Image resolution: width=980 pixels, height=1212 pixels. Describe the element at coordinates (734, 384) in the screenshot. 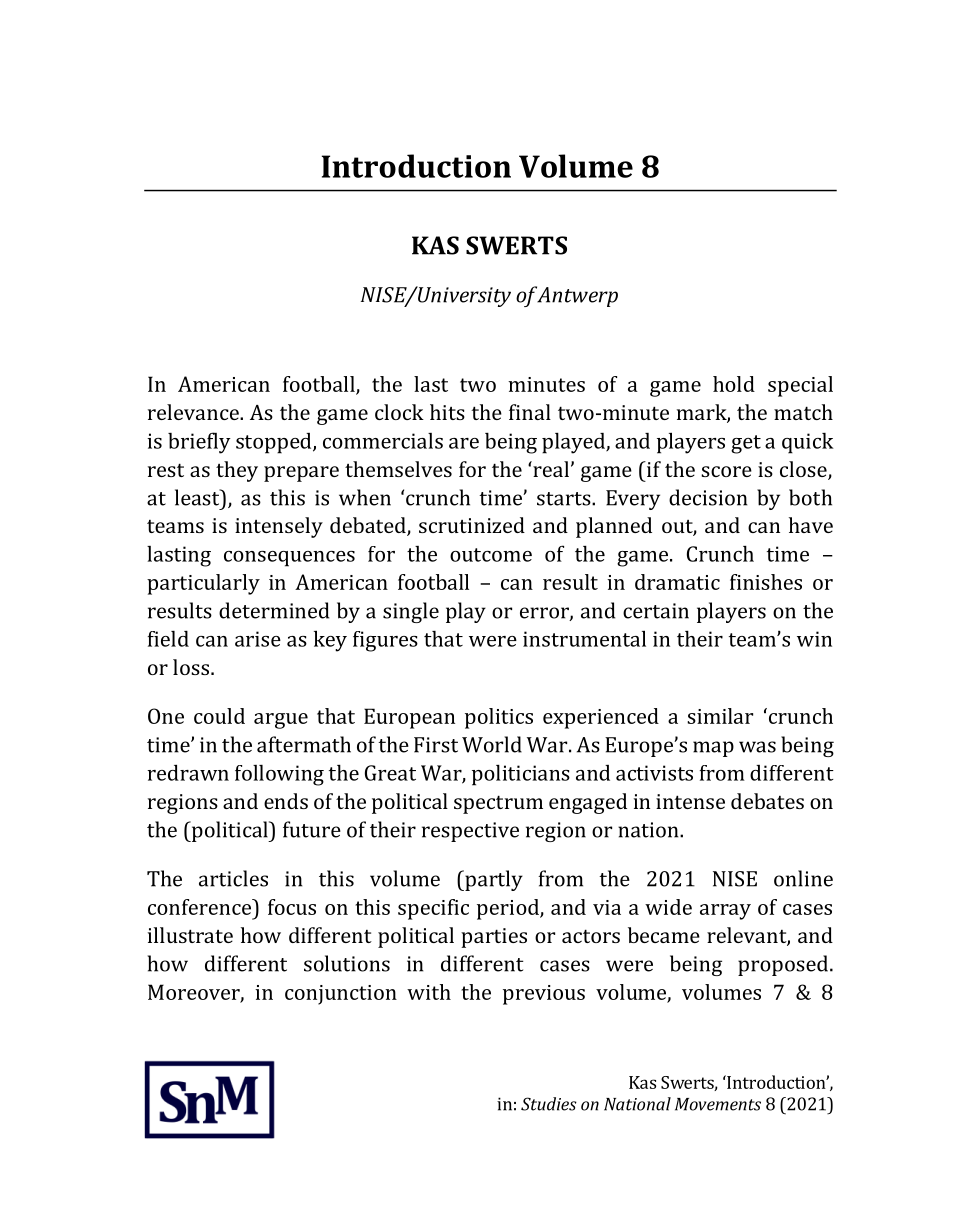

I see `hold` at that location.
